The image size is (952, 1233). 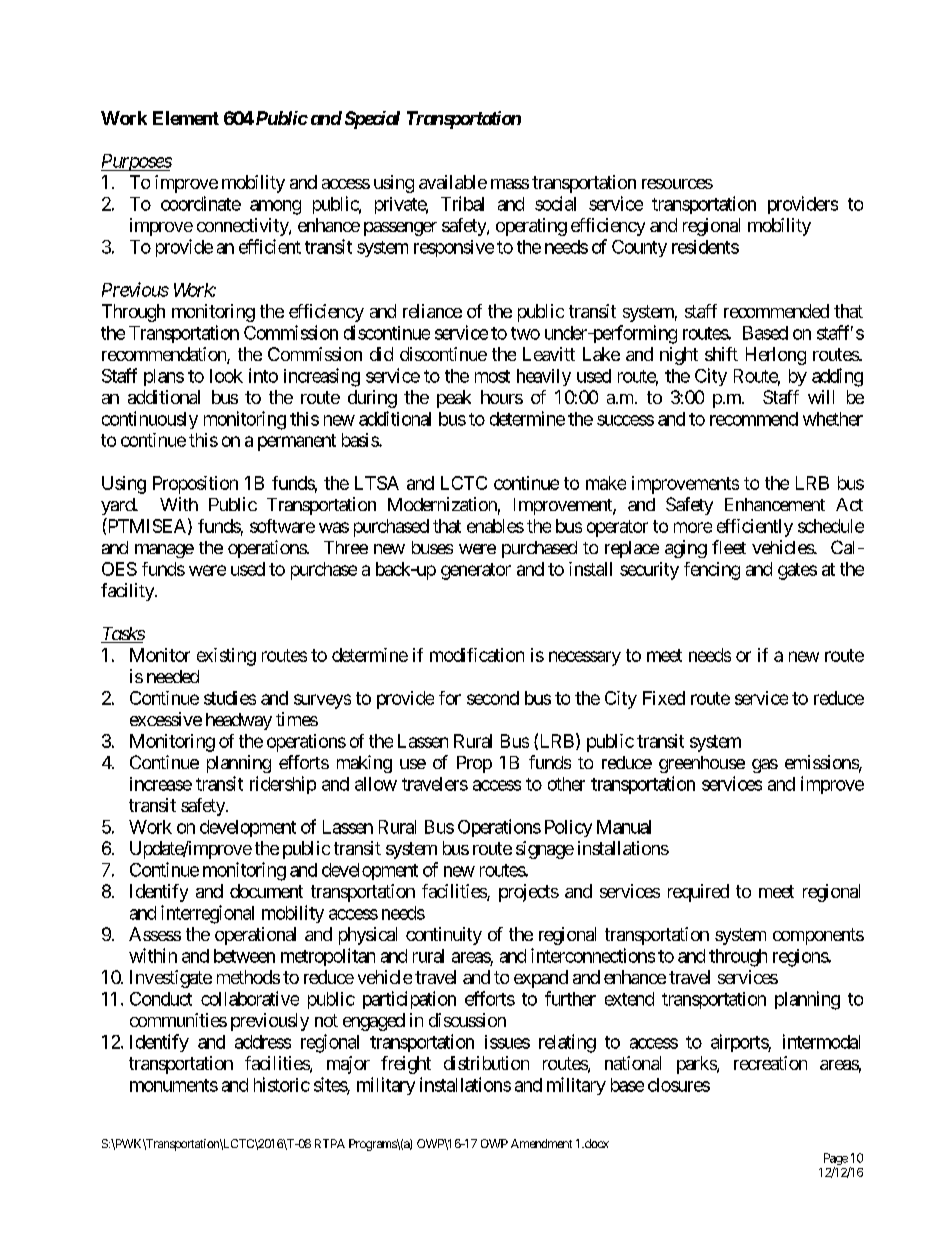 I want to click on other, so click(x=566, y=784).
